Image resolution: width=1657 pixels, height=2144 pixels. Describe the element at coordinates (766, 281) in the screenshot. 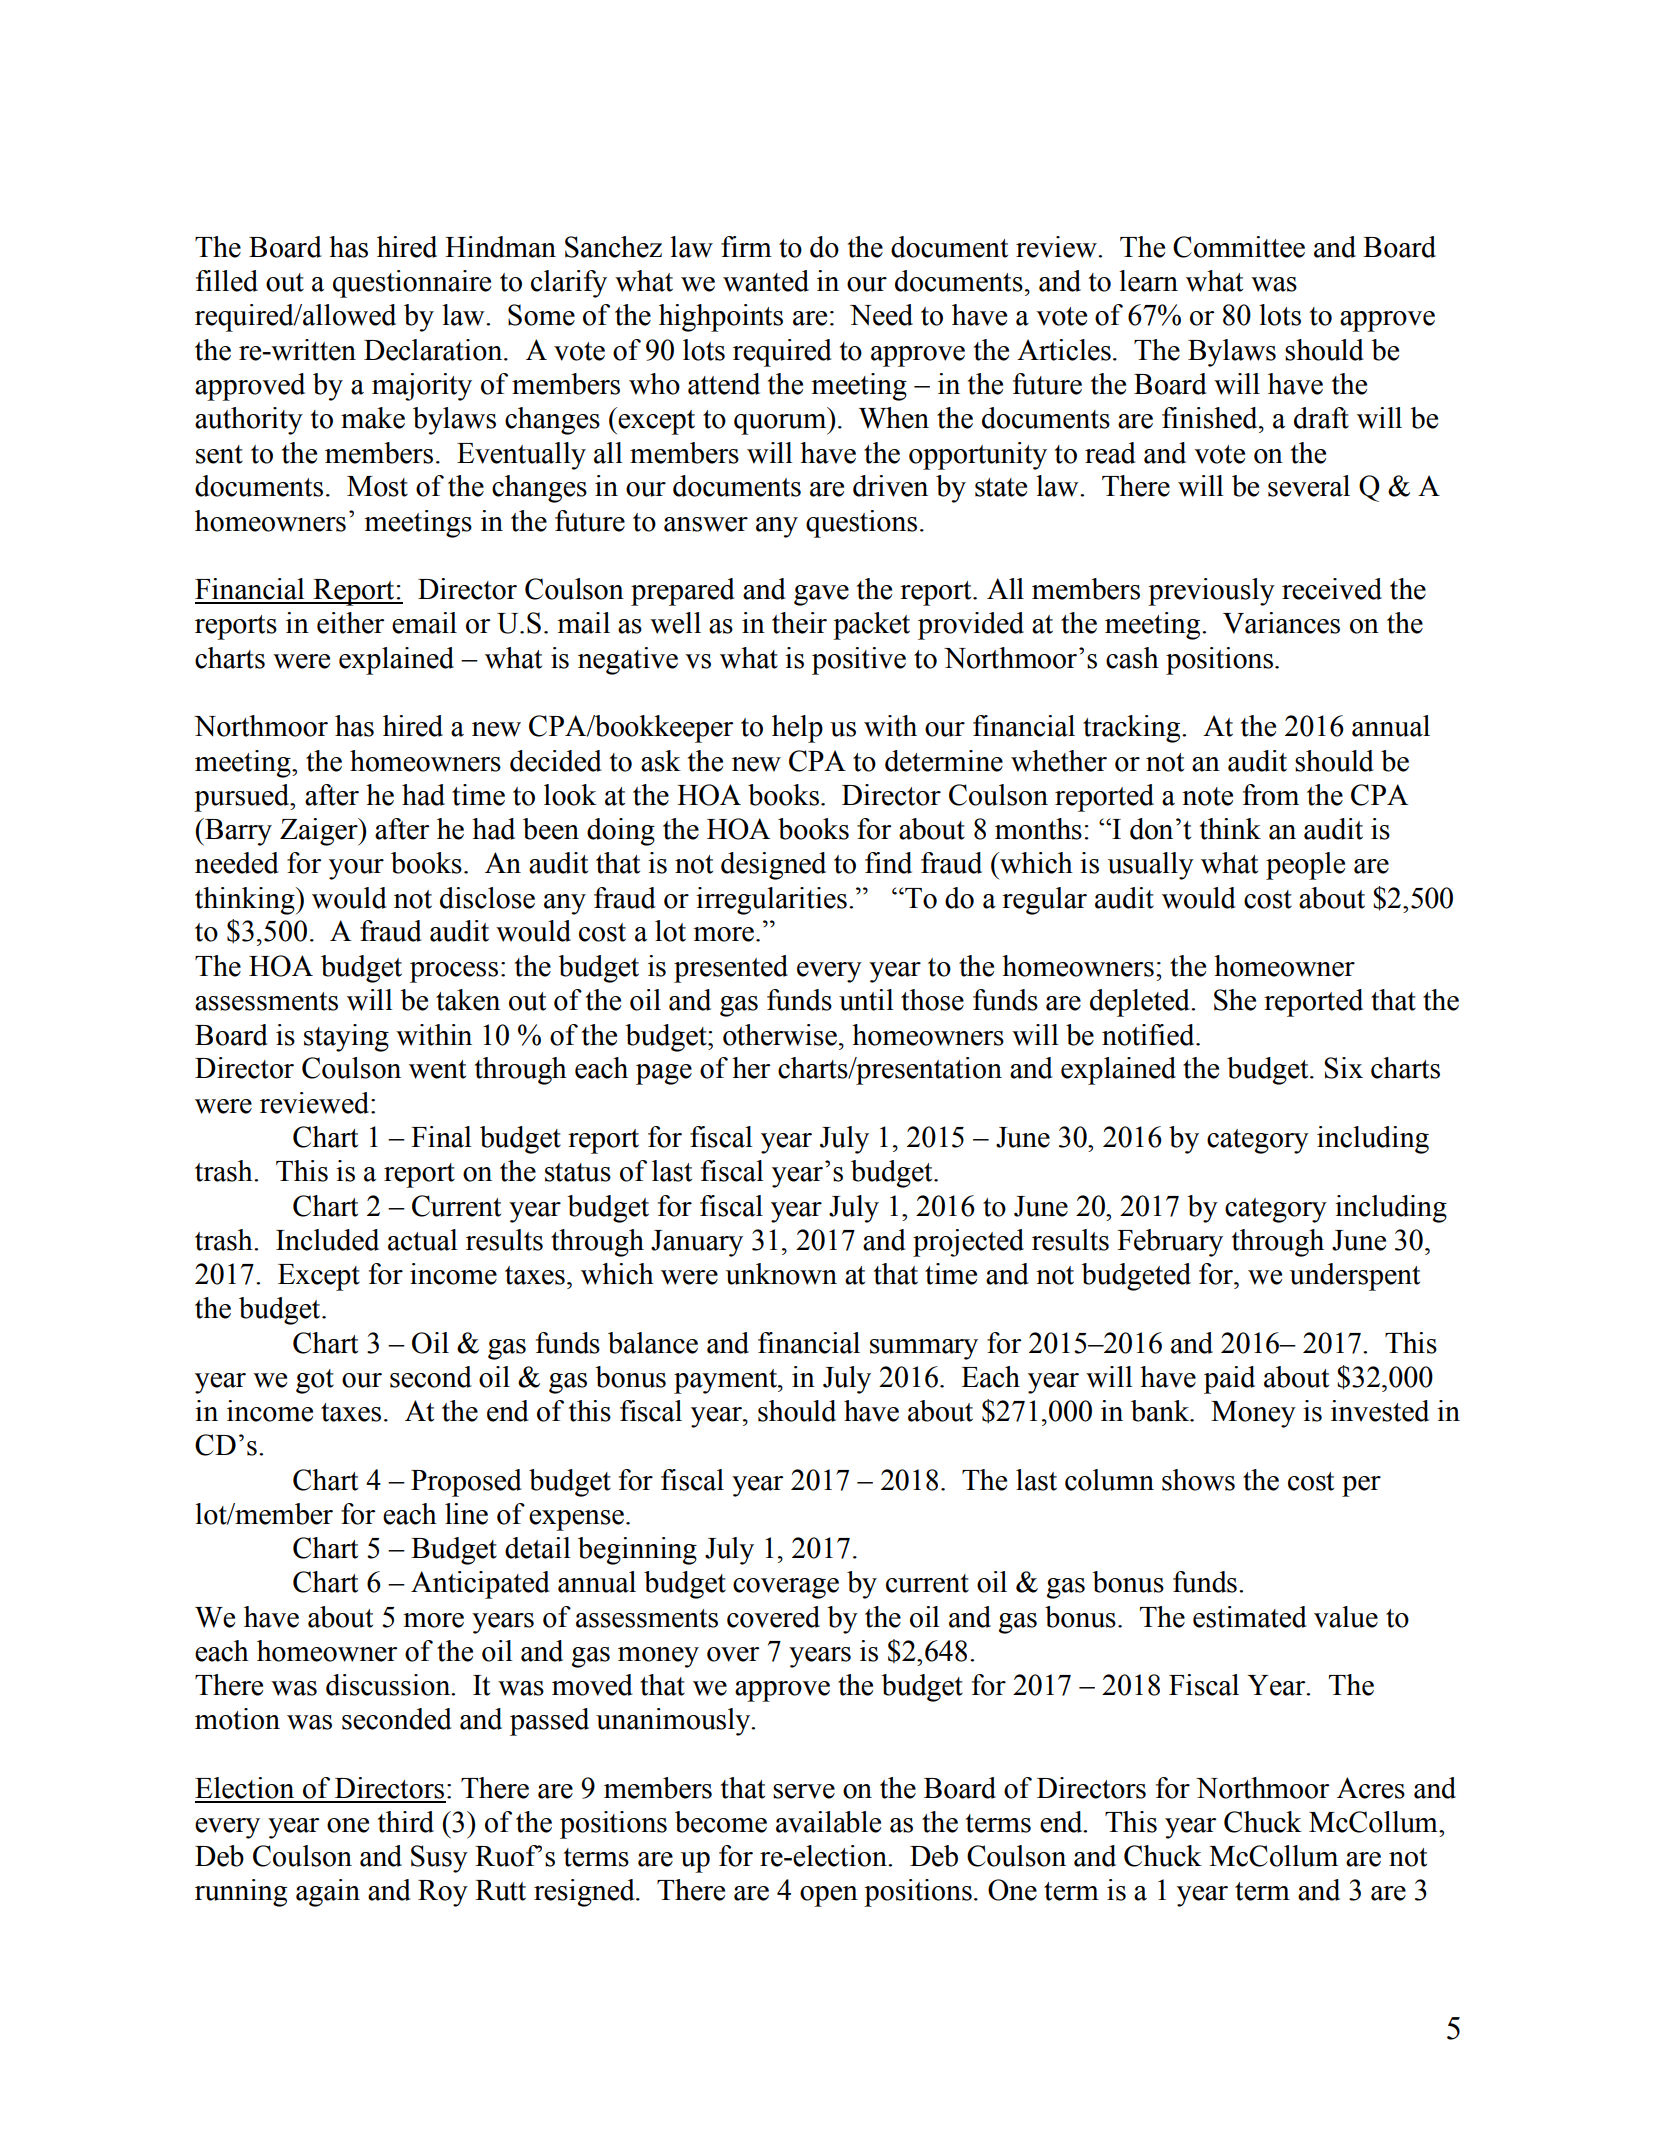

I see `wanted` at that location.
